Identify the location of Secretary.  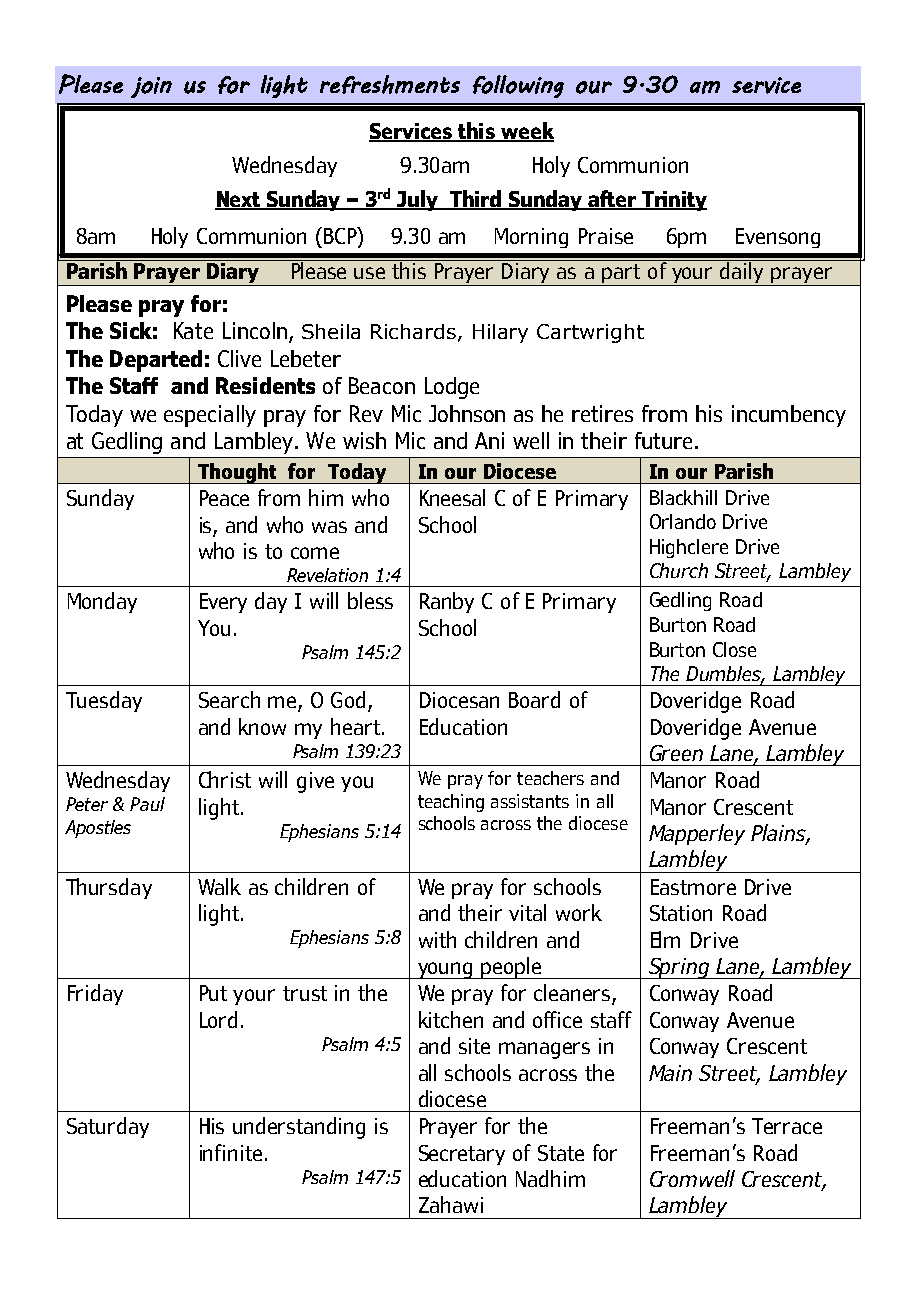
(462, 1155).
